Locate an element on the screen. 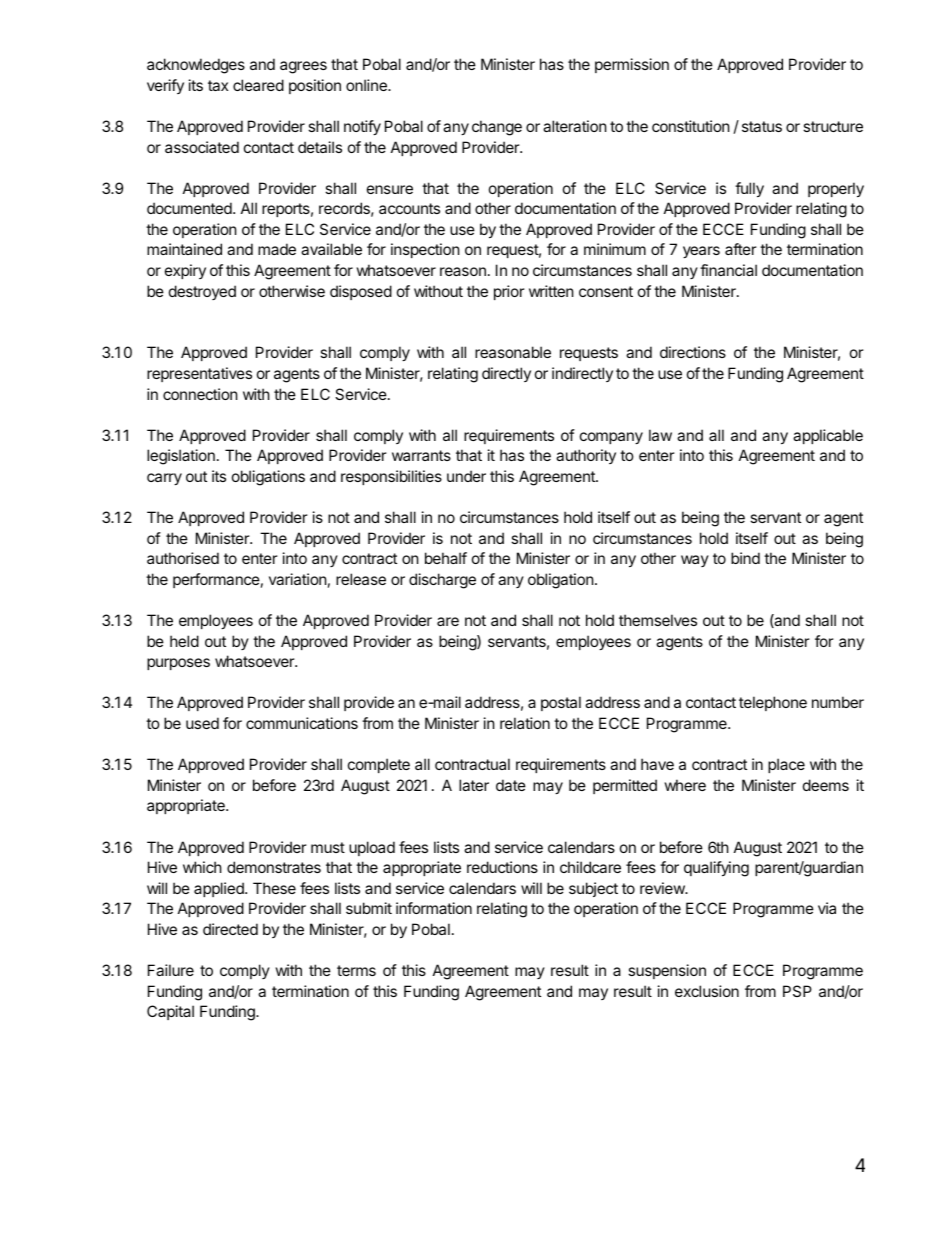  used is located at coordinates (202, 723).
